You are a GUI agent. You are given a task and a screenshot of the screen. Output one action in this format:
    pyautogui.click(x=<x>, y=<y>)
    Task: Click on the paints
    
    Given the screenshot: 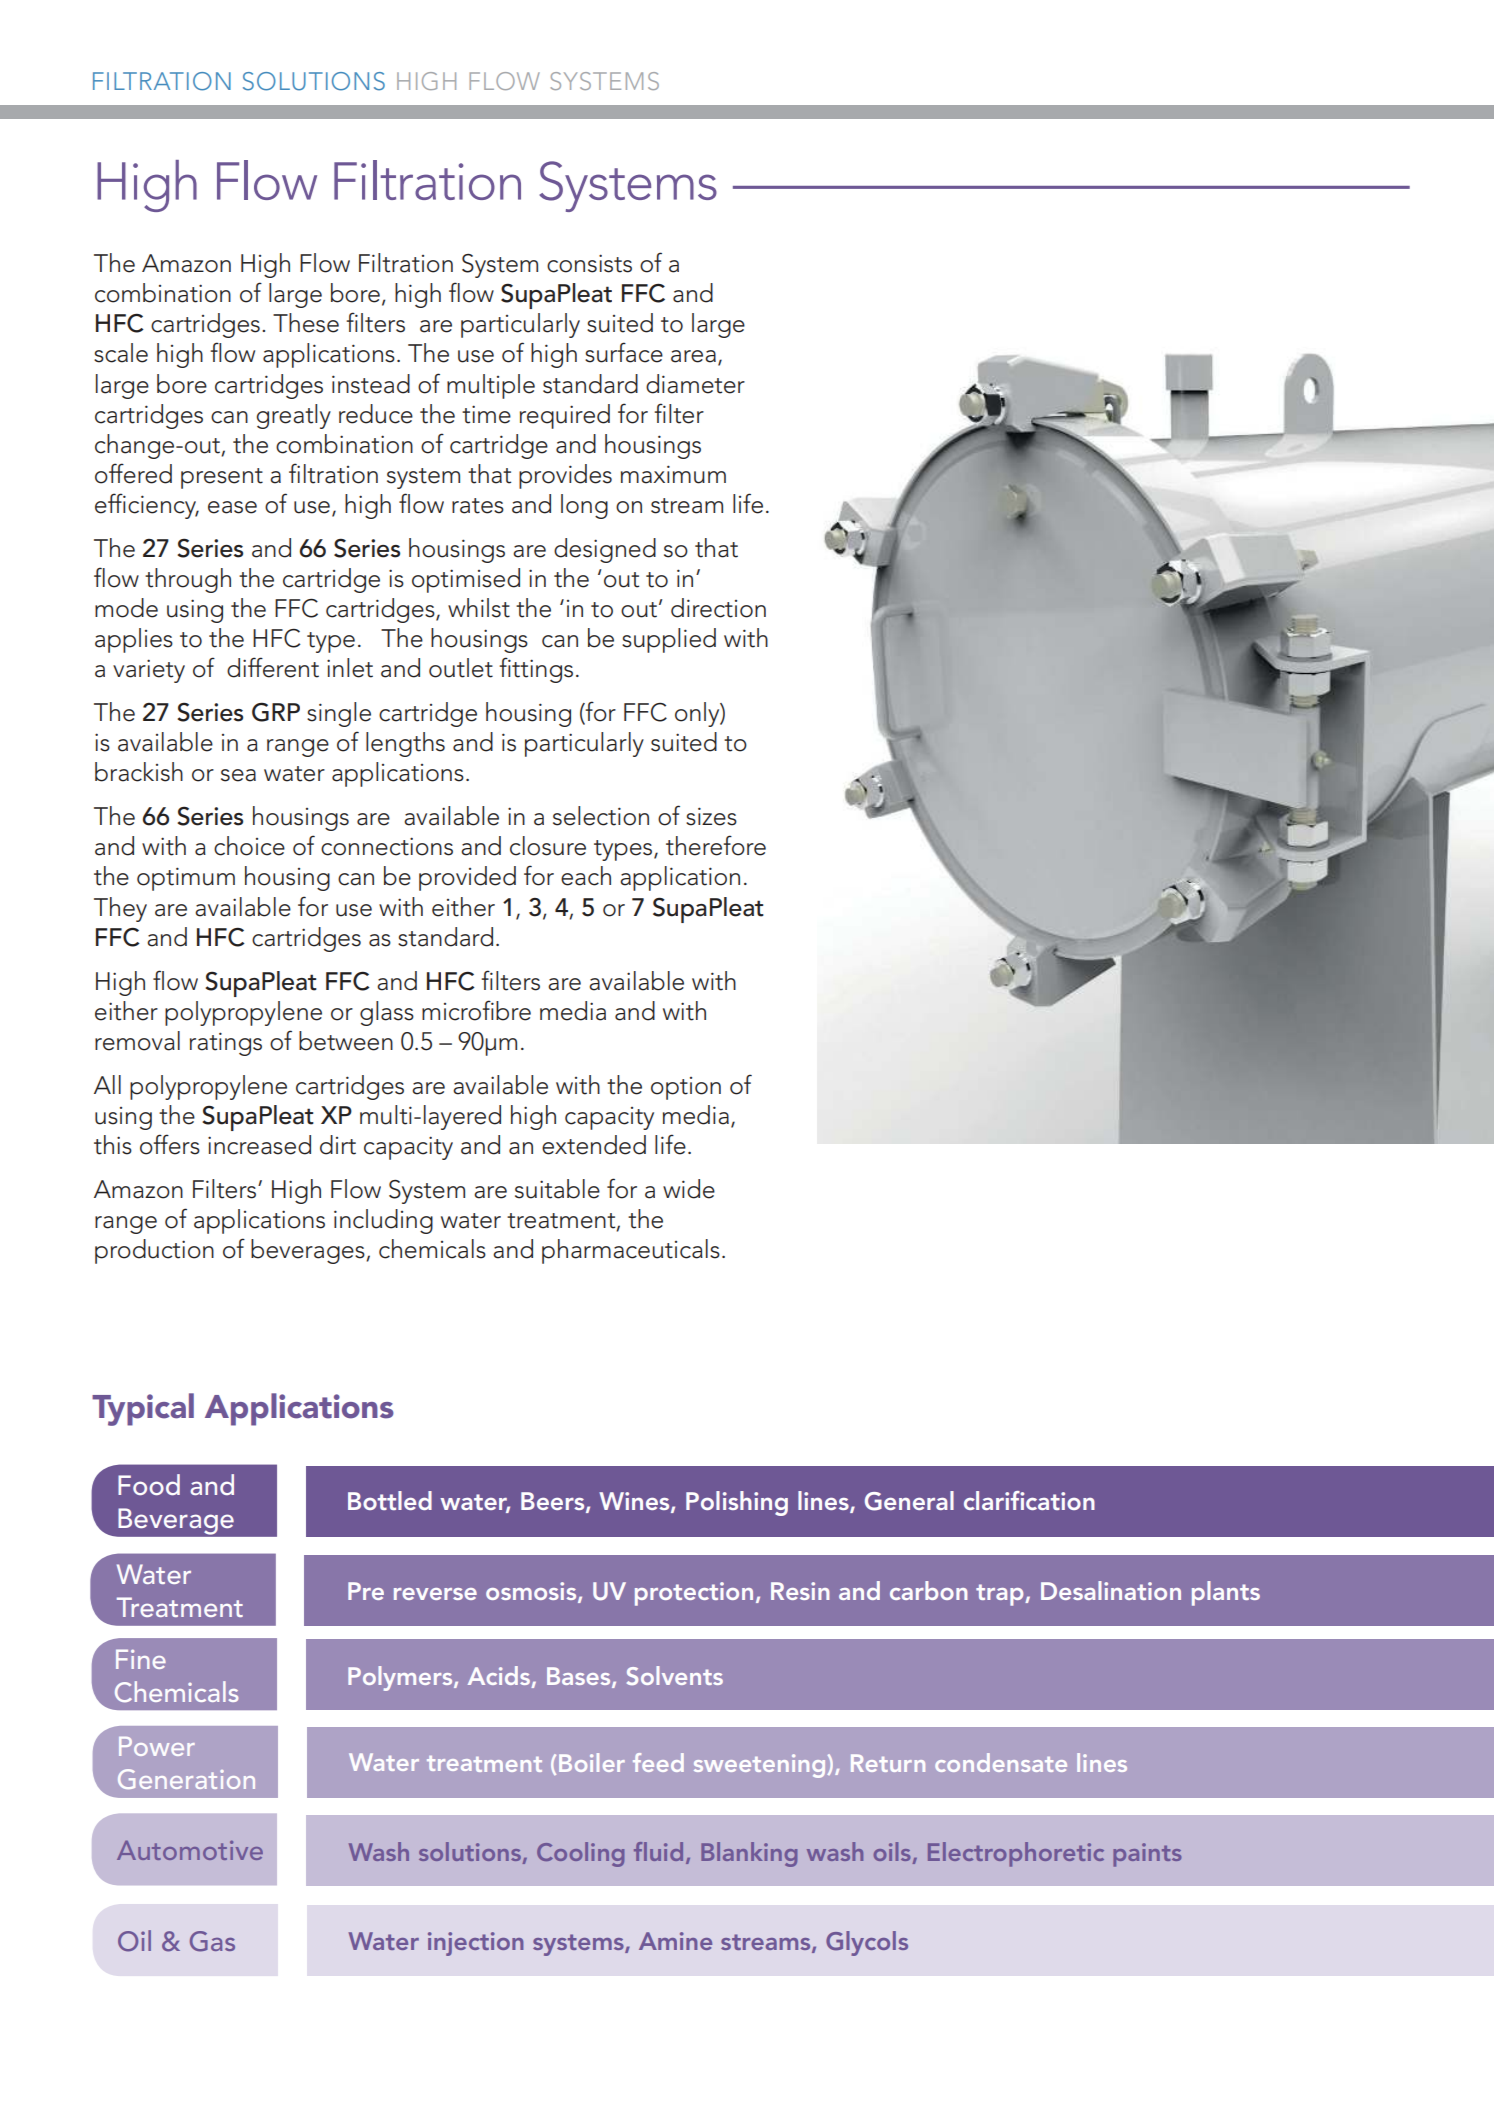 What is the action you would take?
    pyautogui.click(x=1147, y=1855)
